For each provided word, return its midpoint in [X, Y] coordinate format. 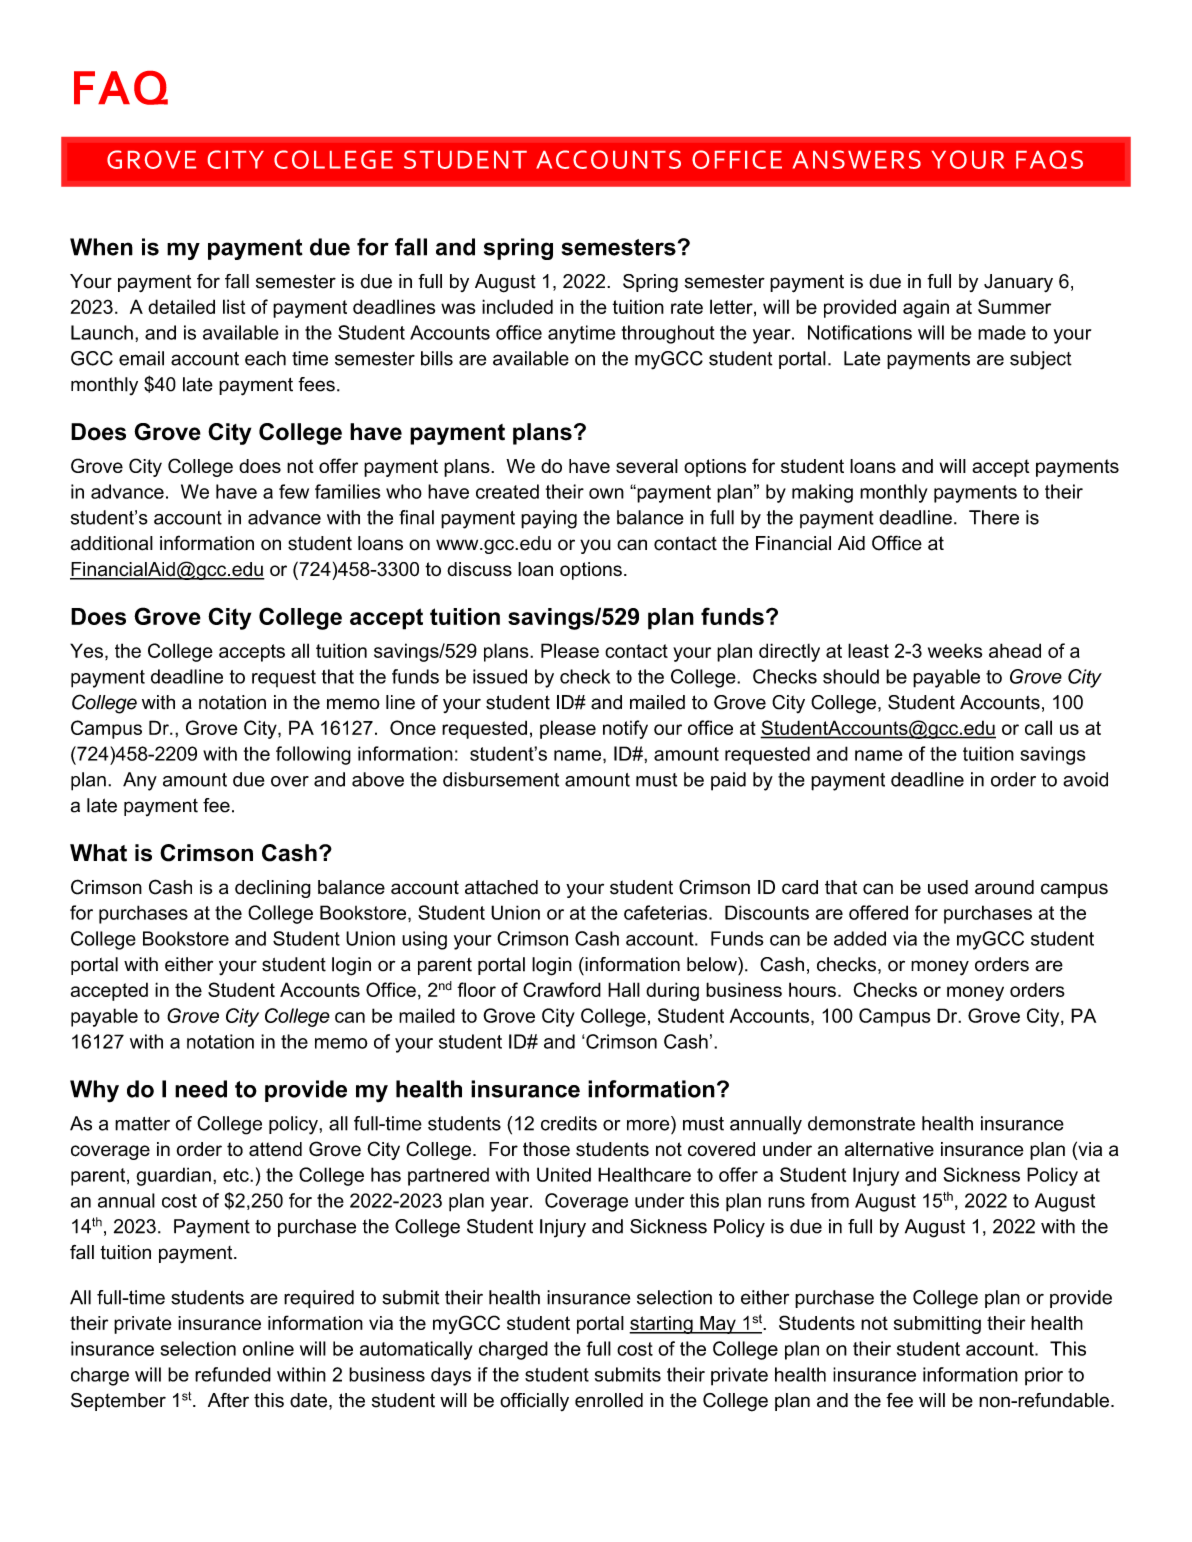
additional [112, 543]
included [517, 306]
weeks [955, 650]
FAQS [1049, 159]
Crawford [562, 989]
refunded [233, 1374]
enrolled [609, 1400]
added [860, 938]
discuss [479, 569]
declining [273, 889]
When [101, 247]
